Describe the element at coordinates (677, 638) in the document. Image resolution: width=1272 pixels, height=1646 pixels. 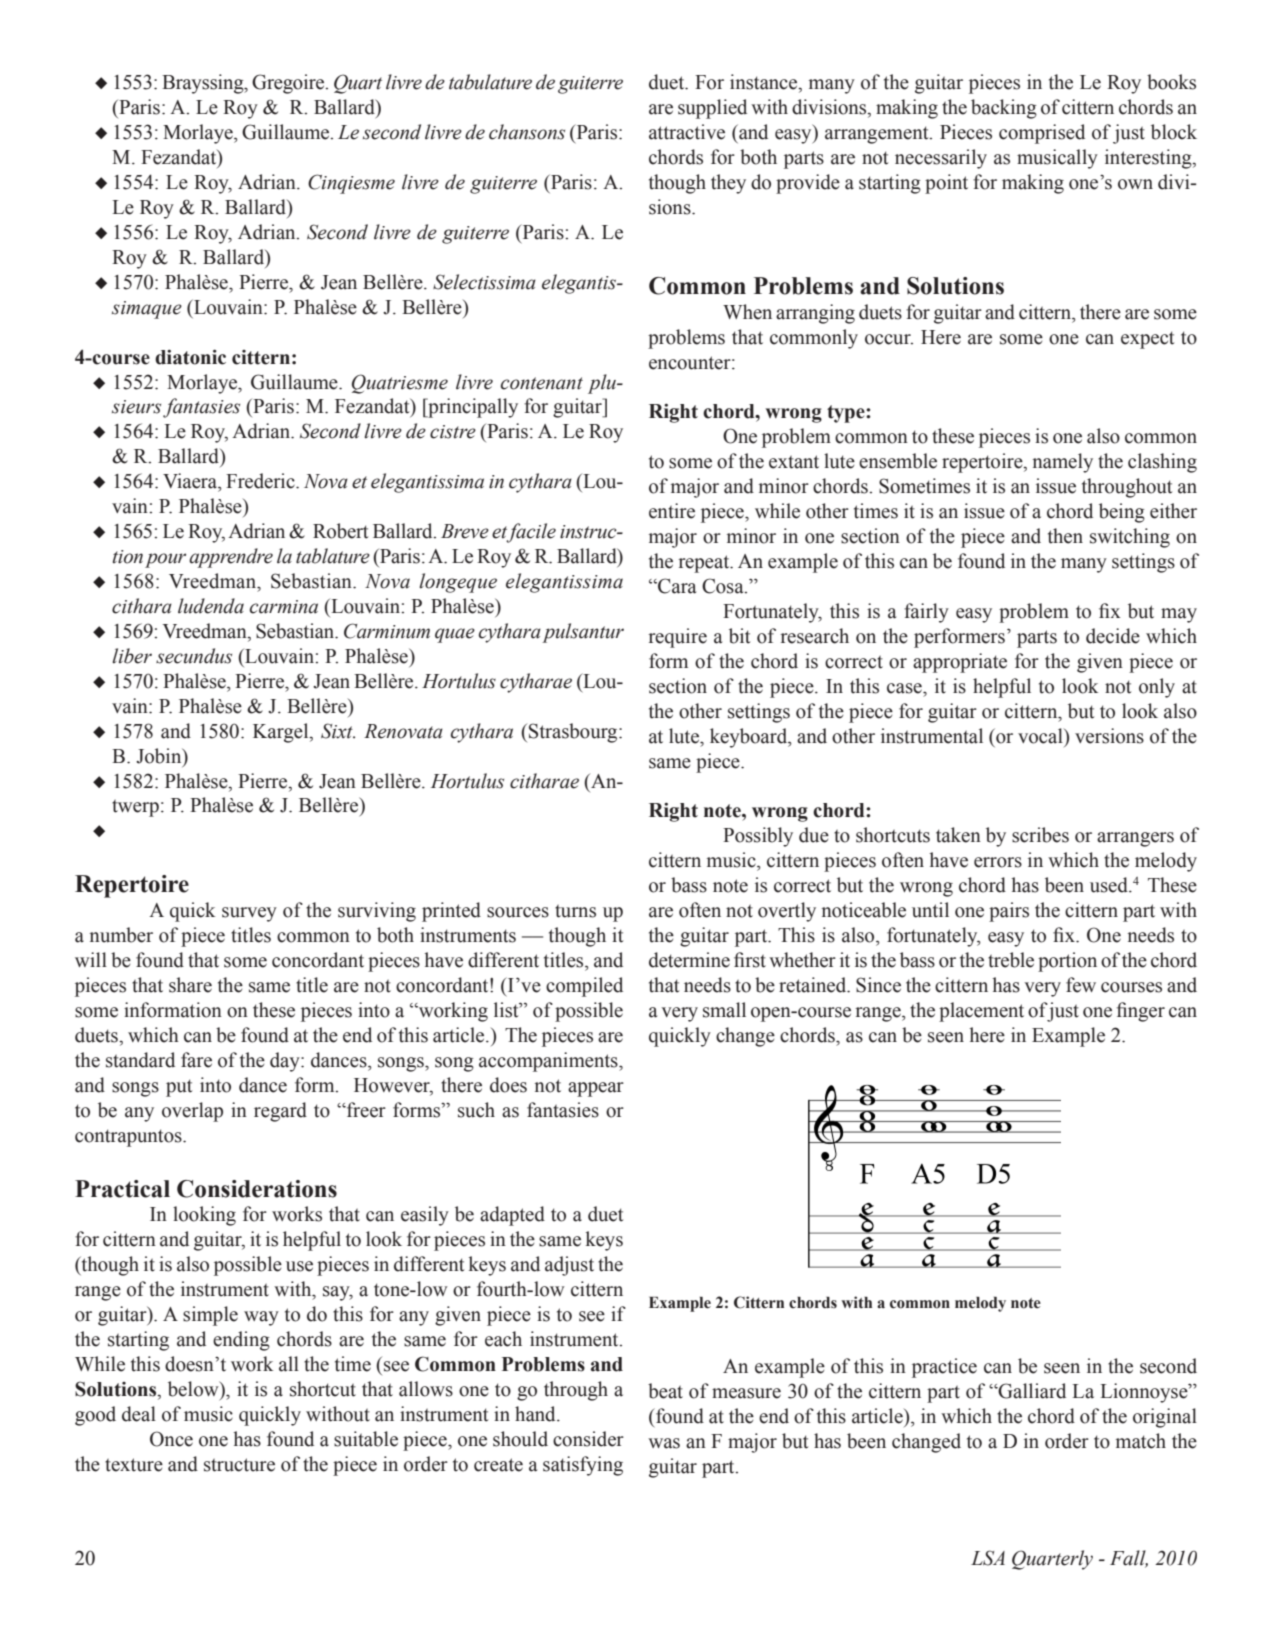
I see `require` at that location.
